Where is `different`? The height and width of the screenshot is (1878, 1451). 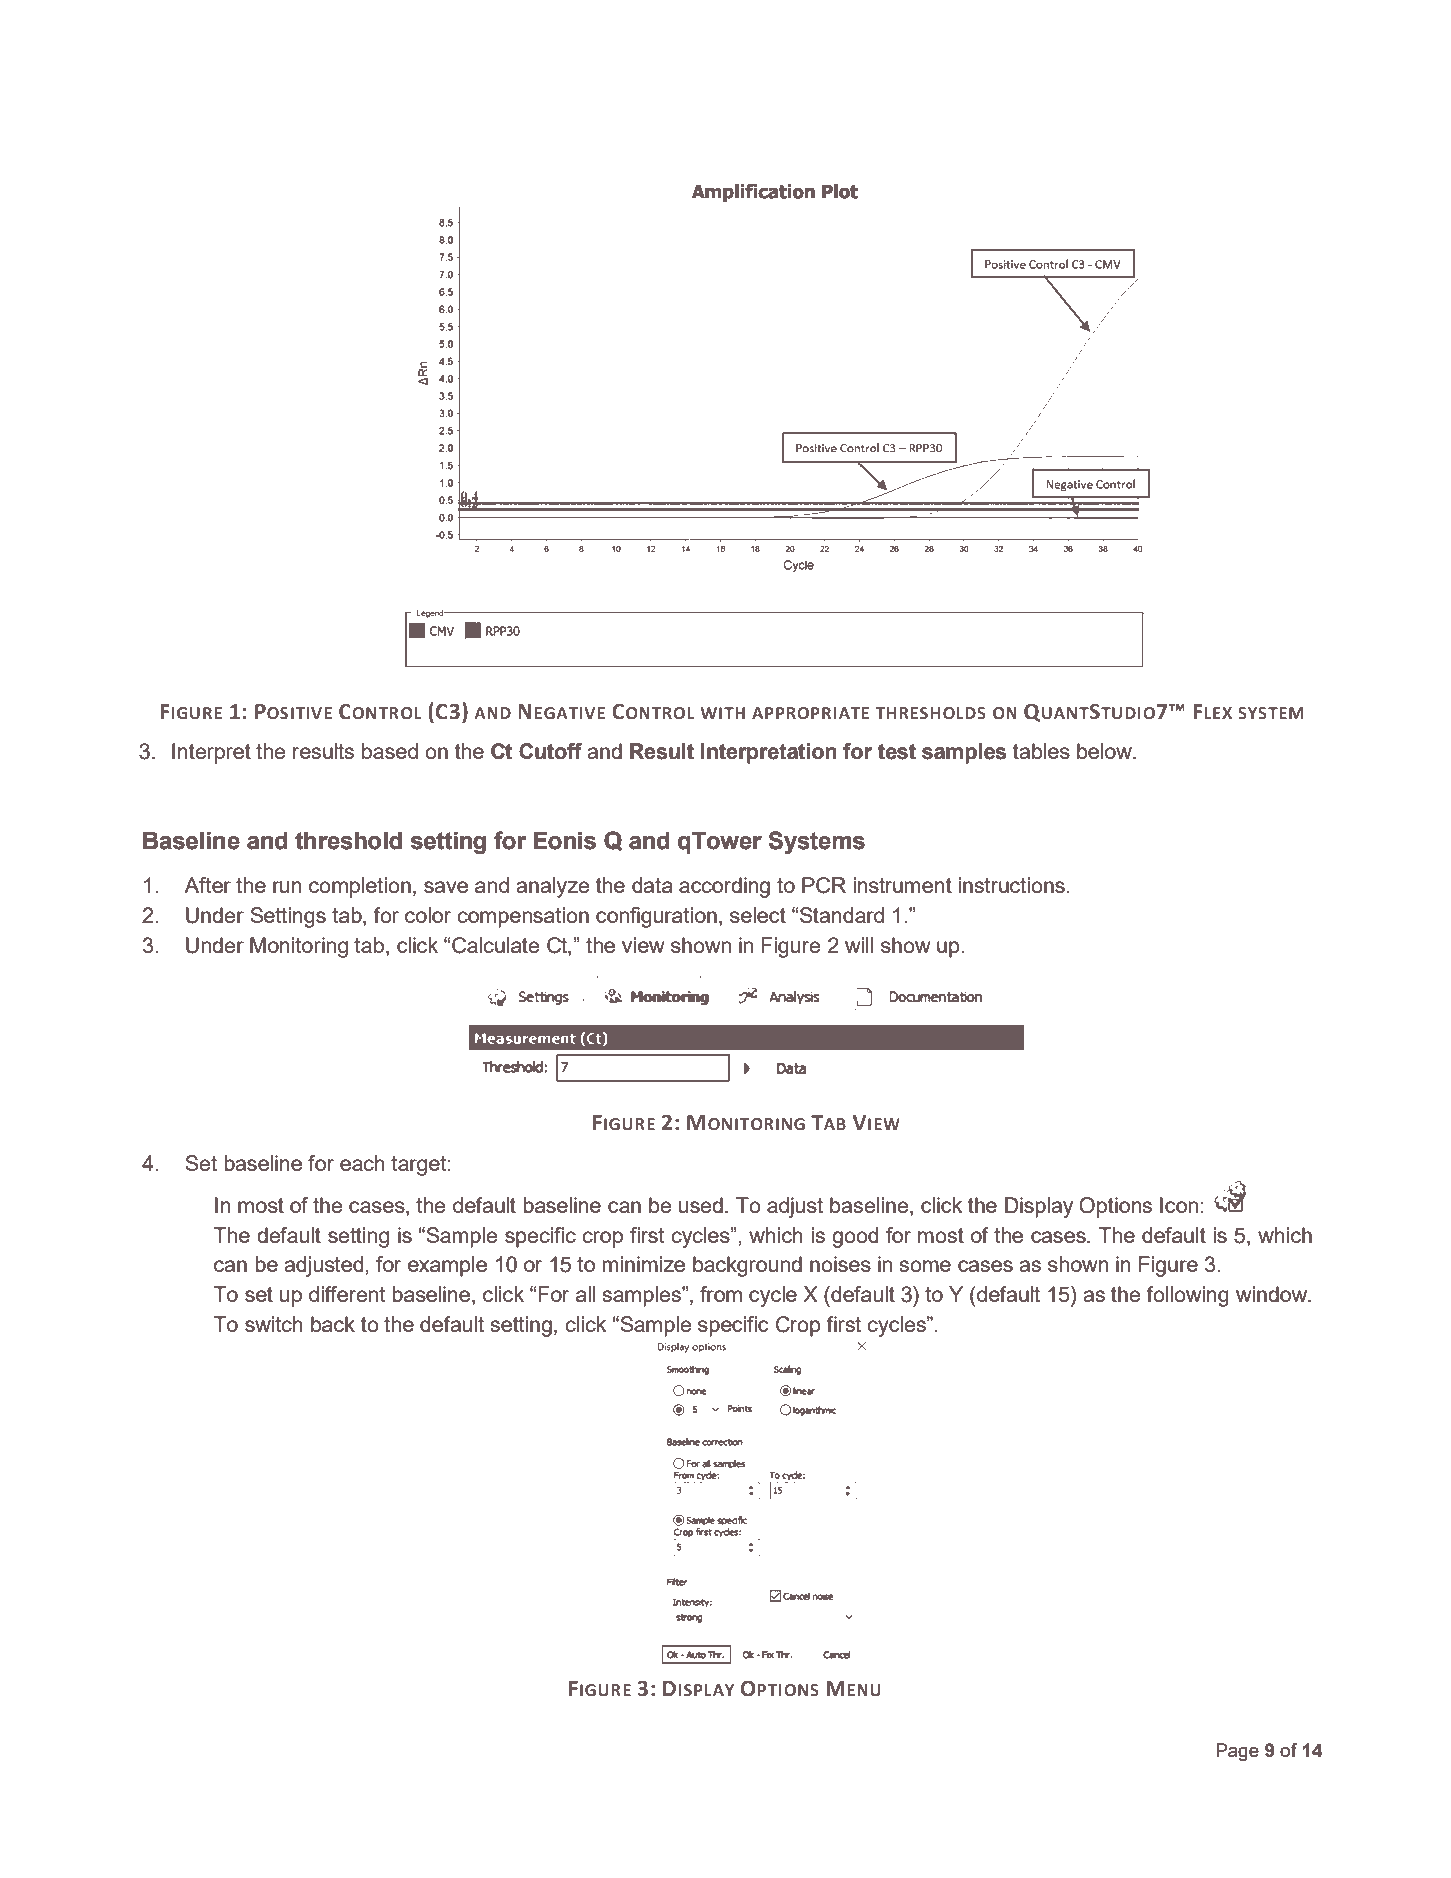 different is located at coordinates (347, 1294).
